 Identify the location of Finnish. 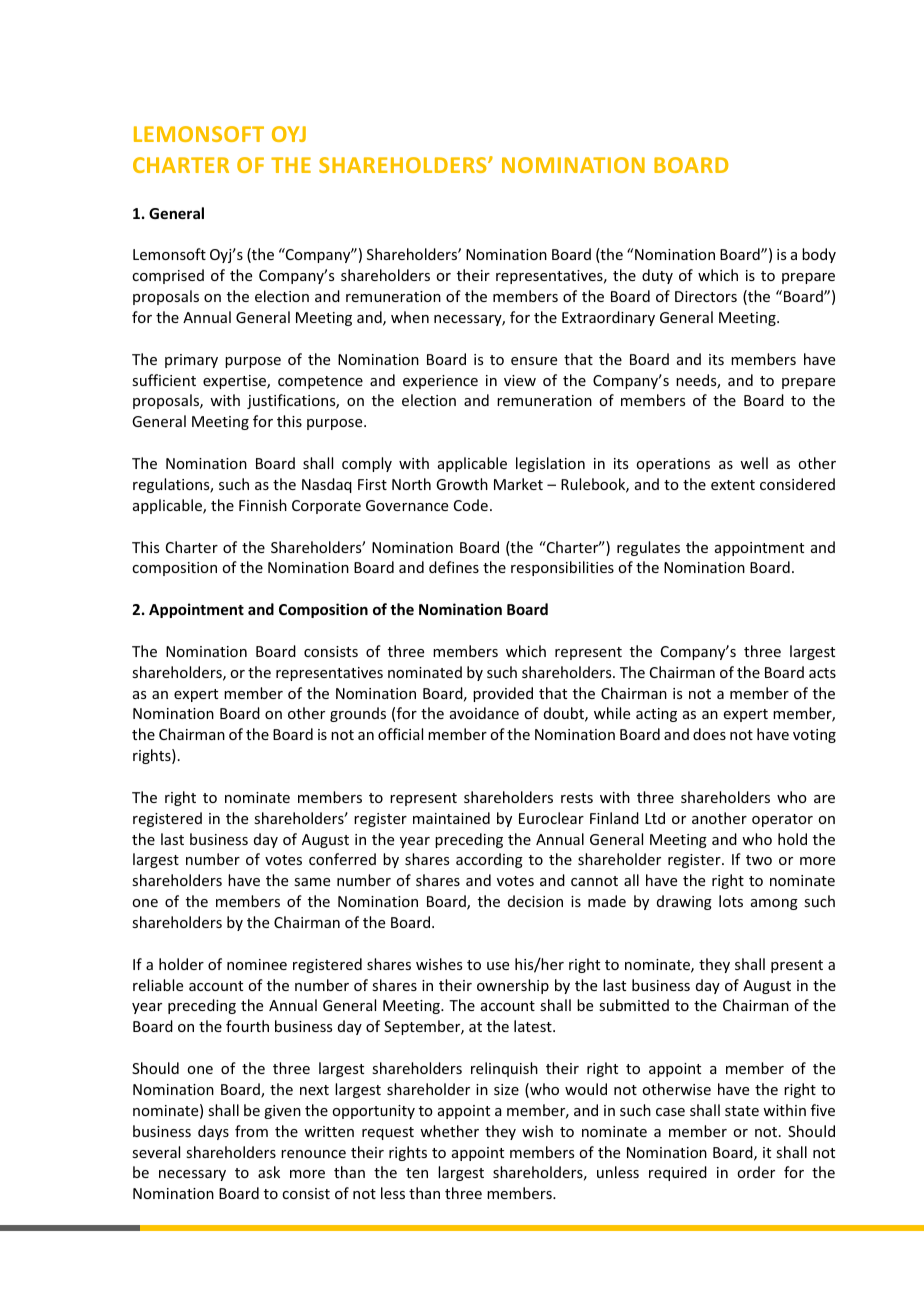
(263, 505).
